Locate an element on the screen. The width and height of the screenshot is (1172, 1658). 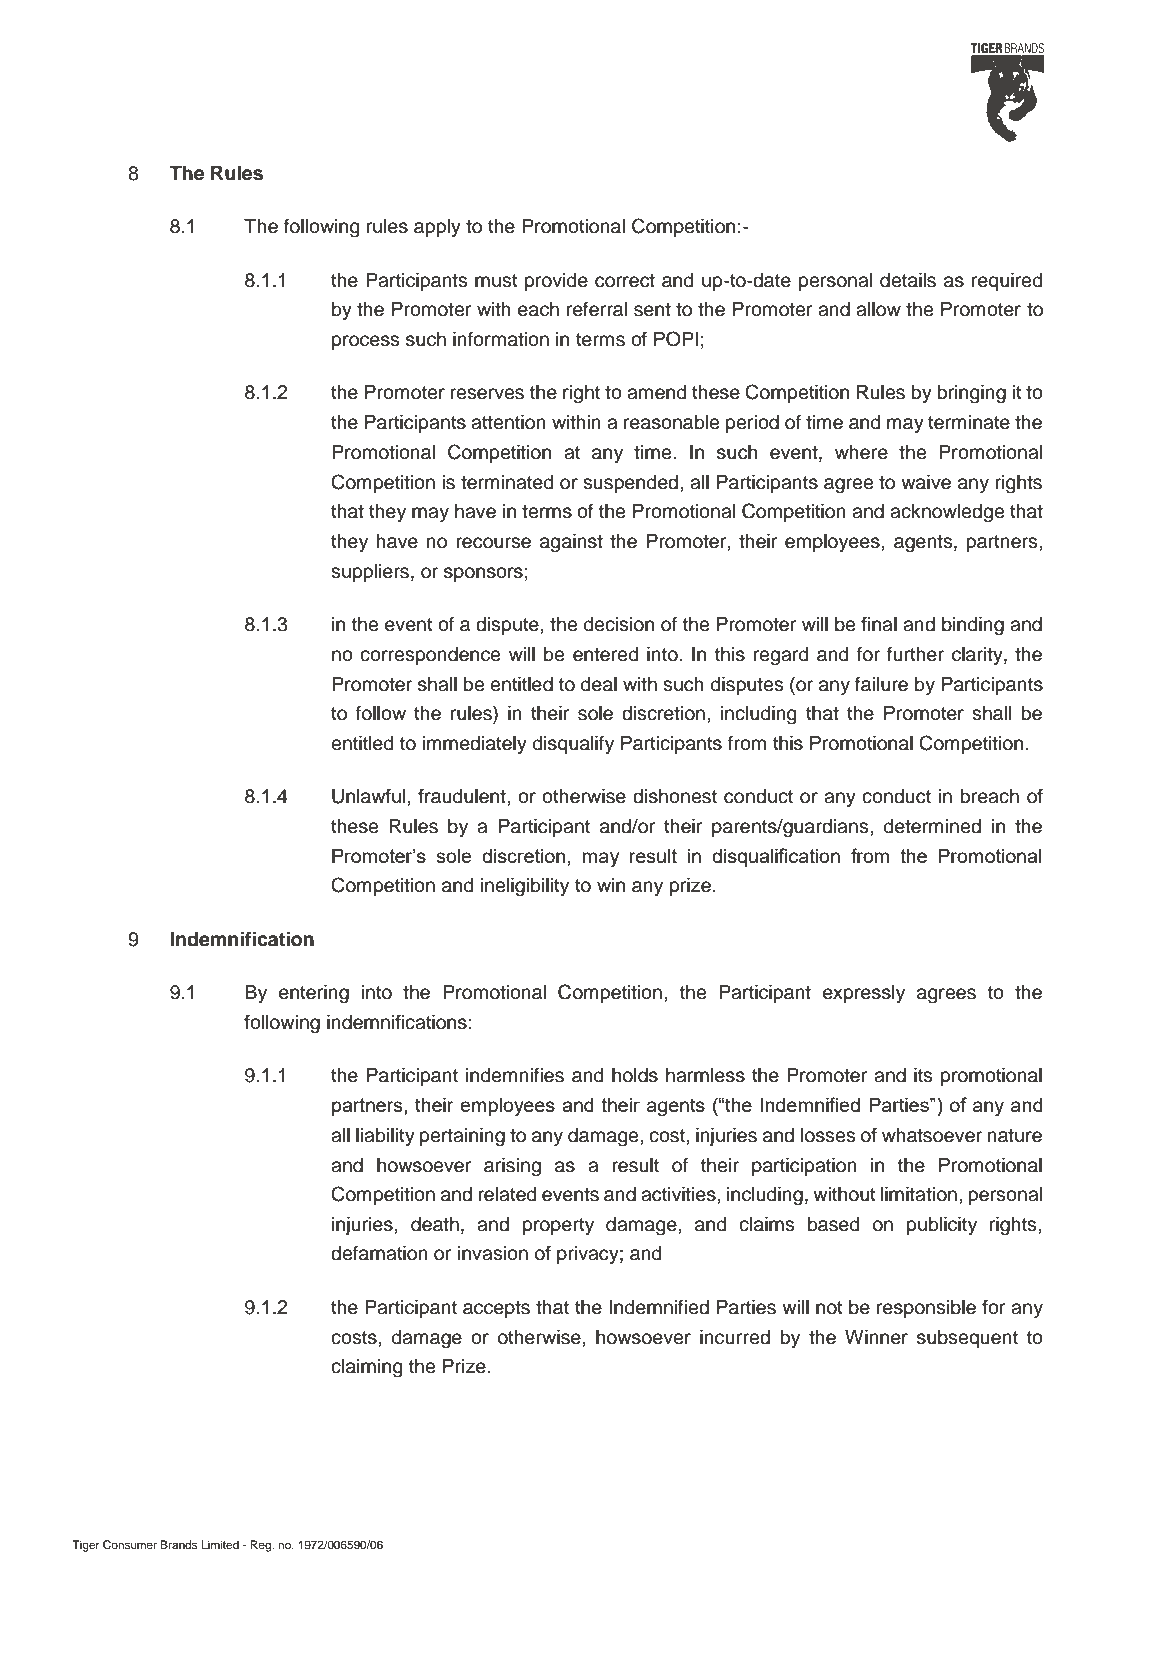
details is located at coordinates (908, 280).
